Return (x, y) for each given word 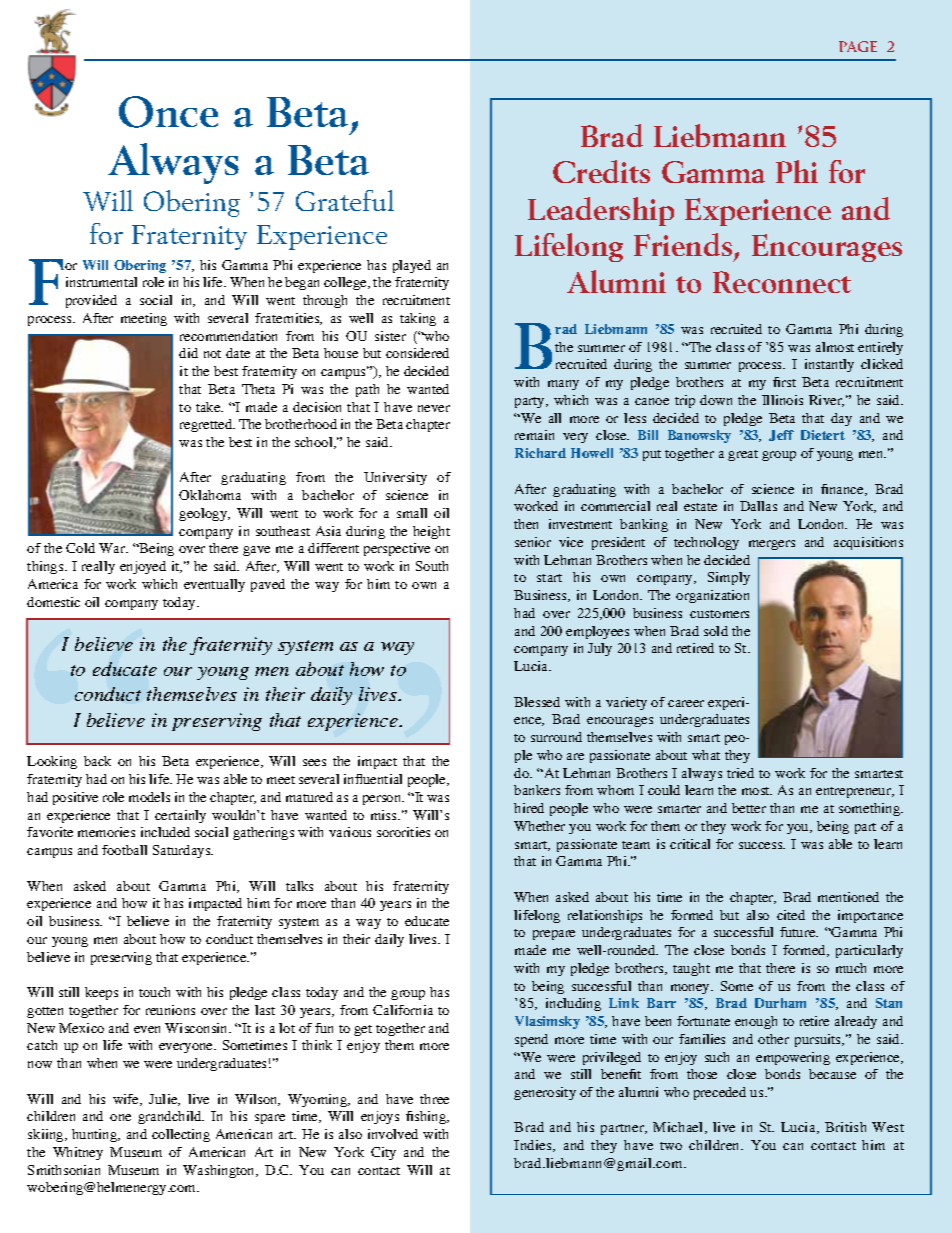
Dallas (758, 506)
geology (204, 514)
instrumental (101, 282)
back (97, 761)
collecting (181, 1135)
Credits (601, 171)
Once (168, 112)
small (412, 513)
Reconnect (782, 282)
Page (858, 46)
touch (154, 992)
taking (418, 319)
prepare (554, 935)
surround (556, 737)
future (799, 932)
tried (740, 773)
